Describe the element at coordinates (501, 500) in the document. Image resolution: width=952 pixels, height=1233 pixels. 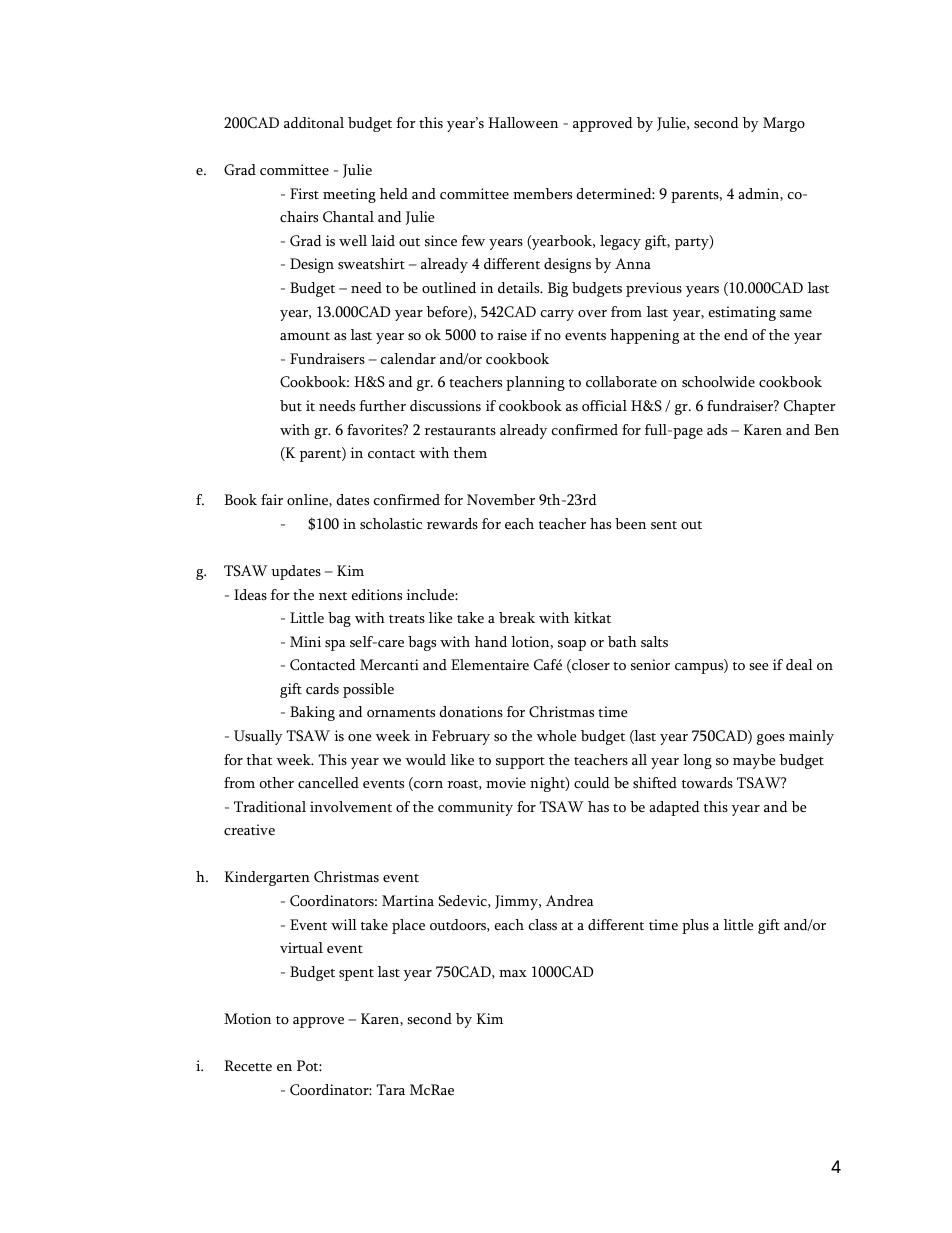
I see `November` at that location.
